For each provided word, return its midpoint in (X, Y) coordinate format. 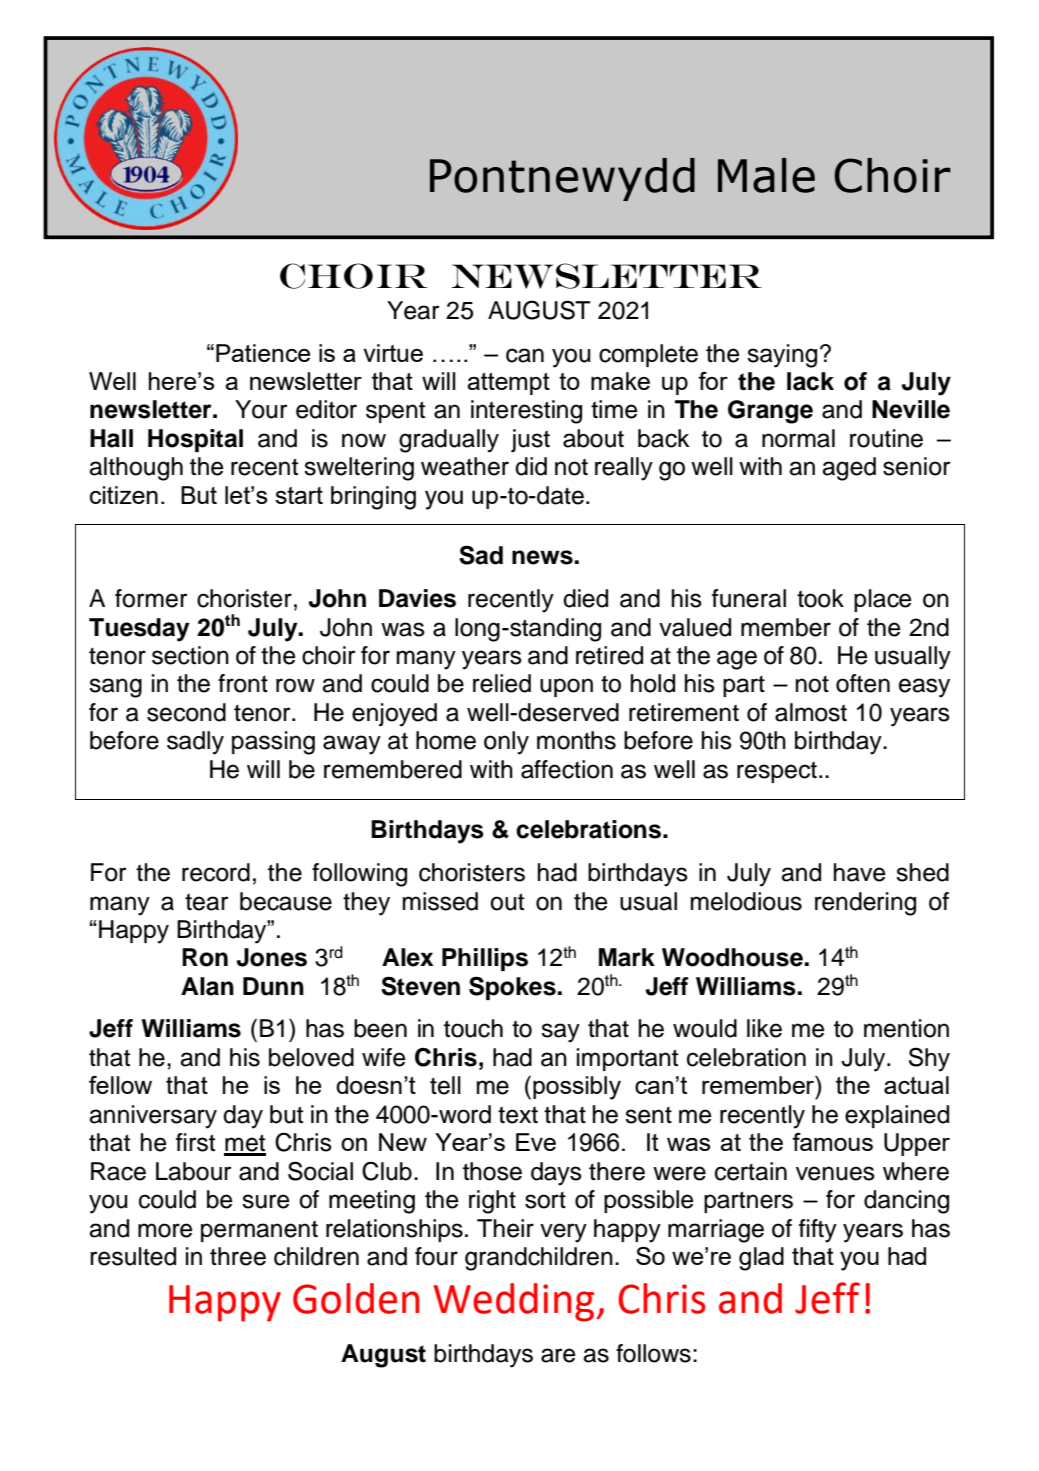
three (238, 1256)
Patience (263, 353)
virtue (393, 353)
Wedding (515, 1302)
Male (766, 175)
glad (761, 1259)
